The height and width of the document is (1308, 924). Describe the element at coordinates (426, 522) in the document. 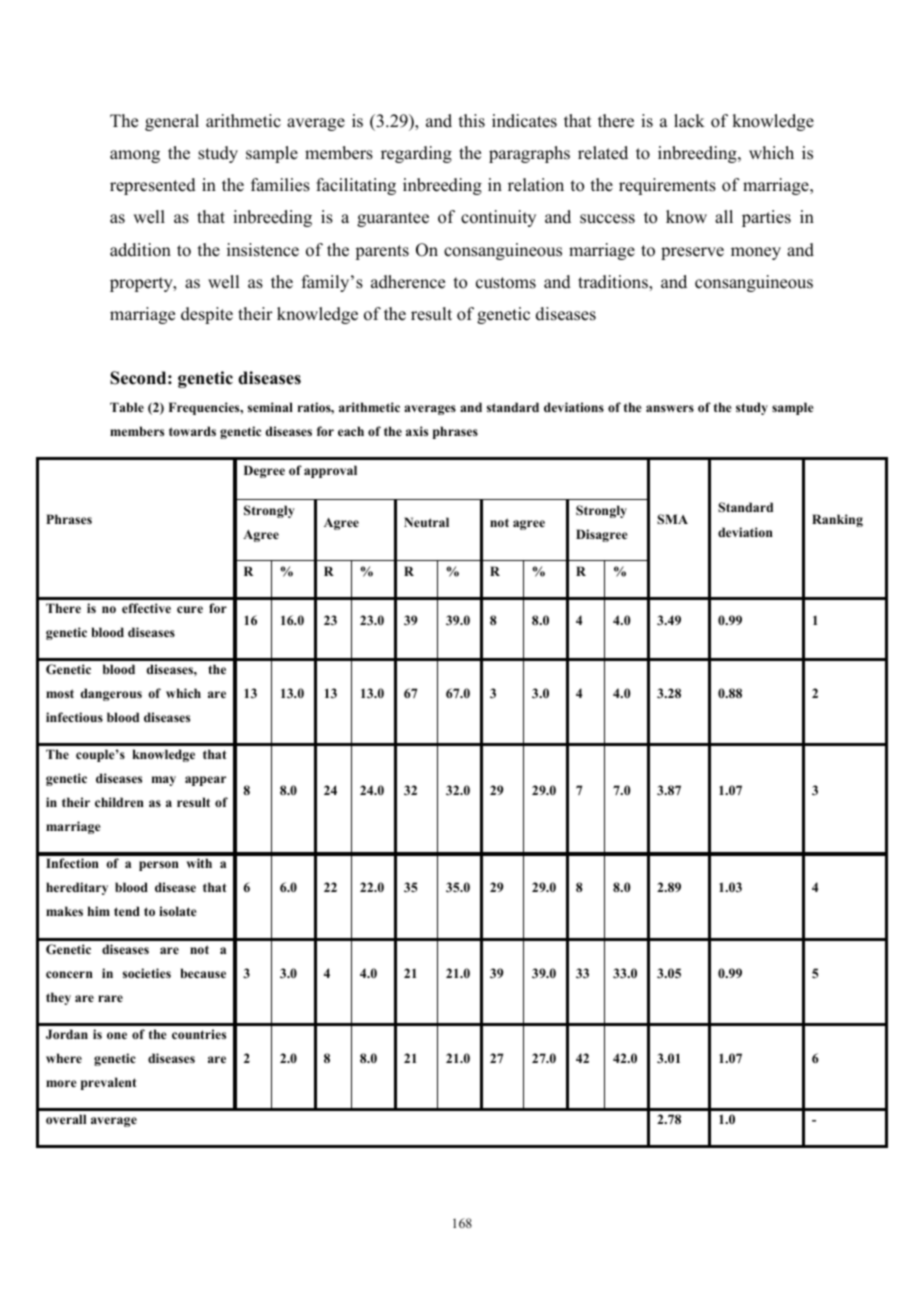

I see `Neutral` at that location.
